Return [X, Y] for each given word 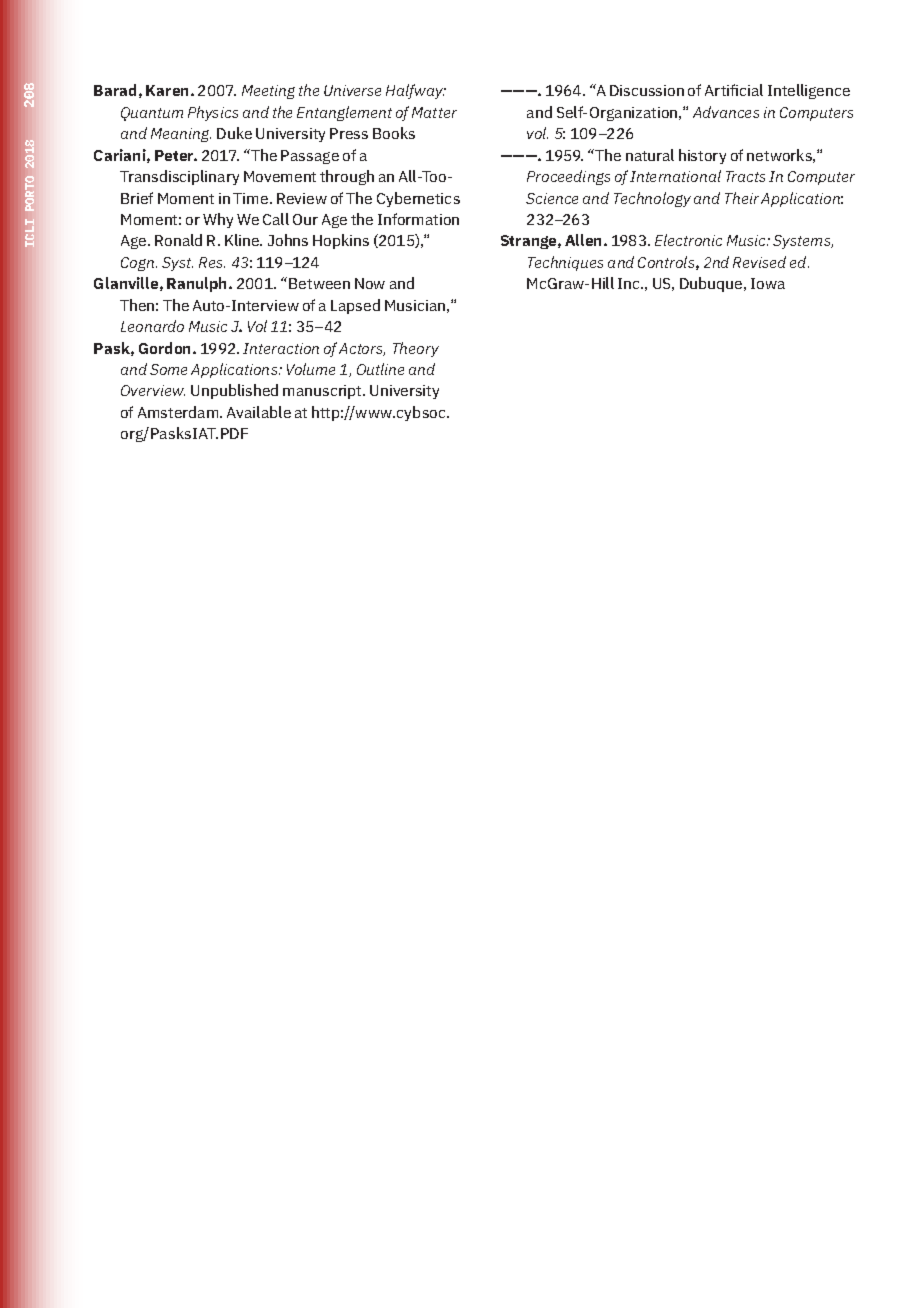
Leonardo [152, 326]
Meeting [268, 92]
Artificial [734, 90]
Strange [530, 242]
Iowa [768, 283]
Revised [759, 262]
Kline [243, 240]
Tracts [745, 176]
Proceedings [568, 177]
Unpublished [234, 391]
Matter [434, 112]
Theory [416, 349]
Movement [280, 176]
